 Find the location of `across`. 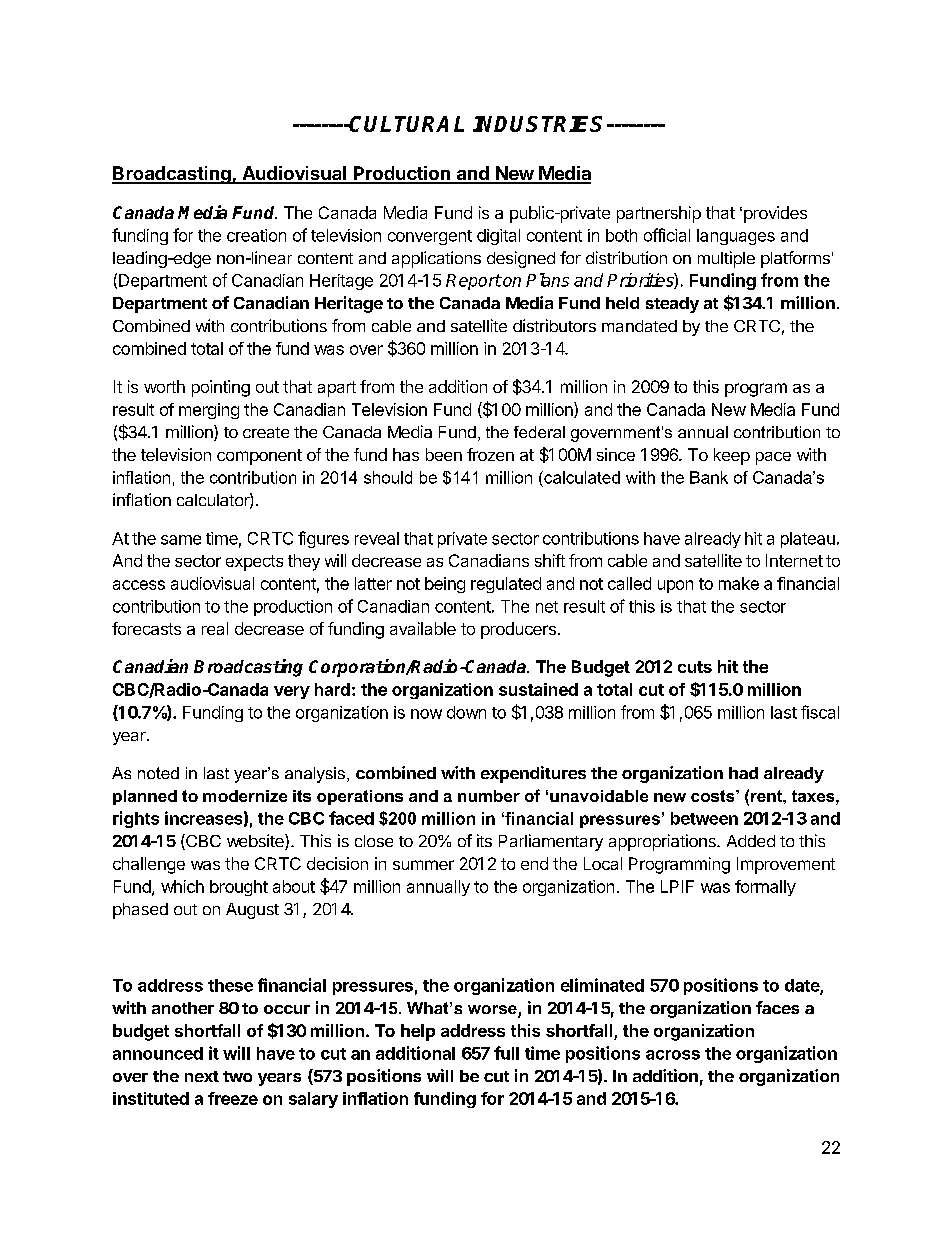

across is located at coordinates (673, 1055).
